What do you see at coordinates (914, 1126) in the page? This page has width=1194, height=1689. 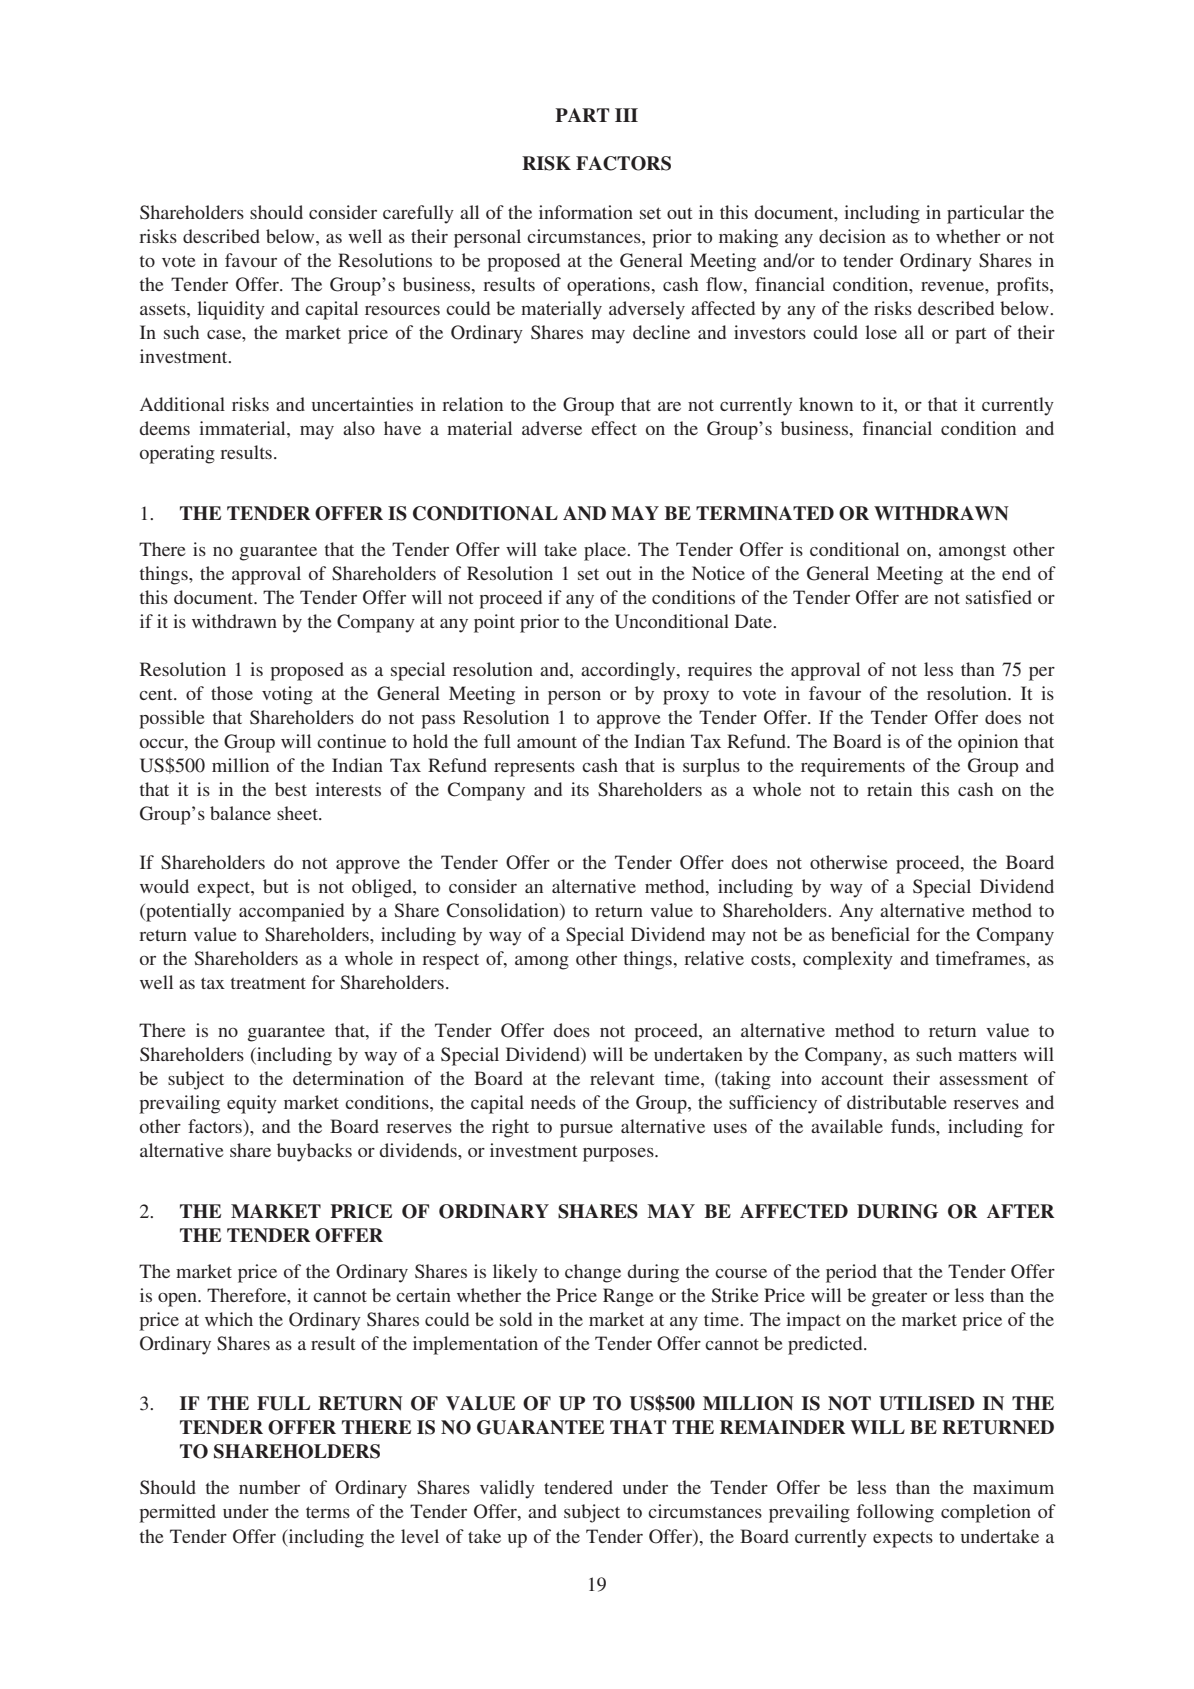 I see `funds` at bounding box center [914, 1126].
